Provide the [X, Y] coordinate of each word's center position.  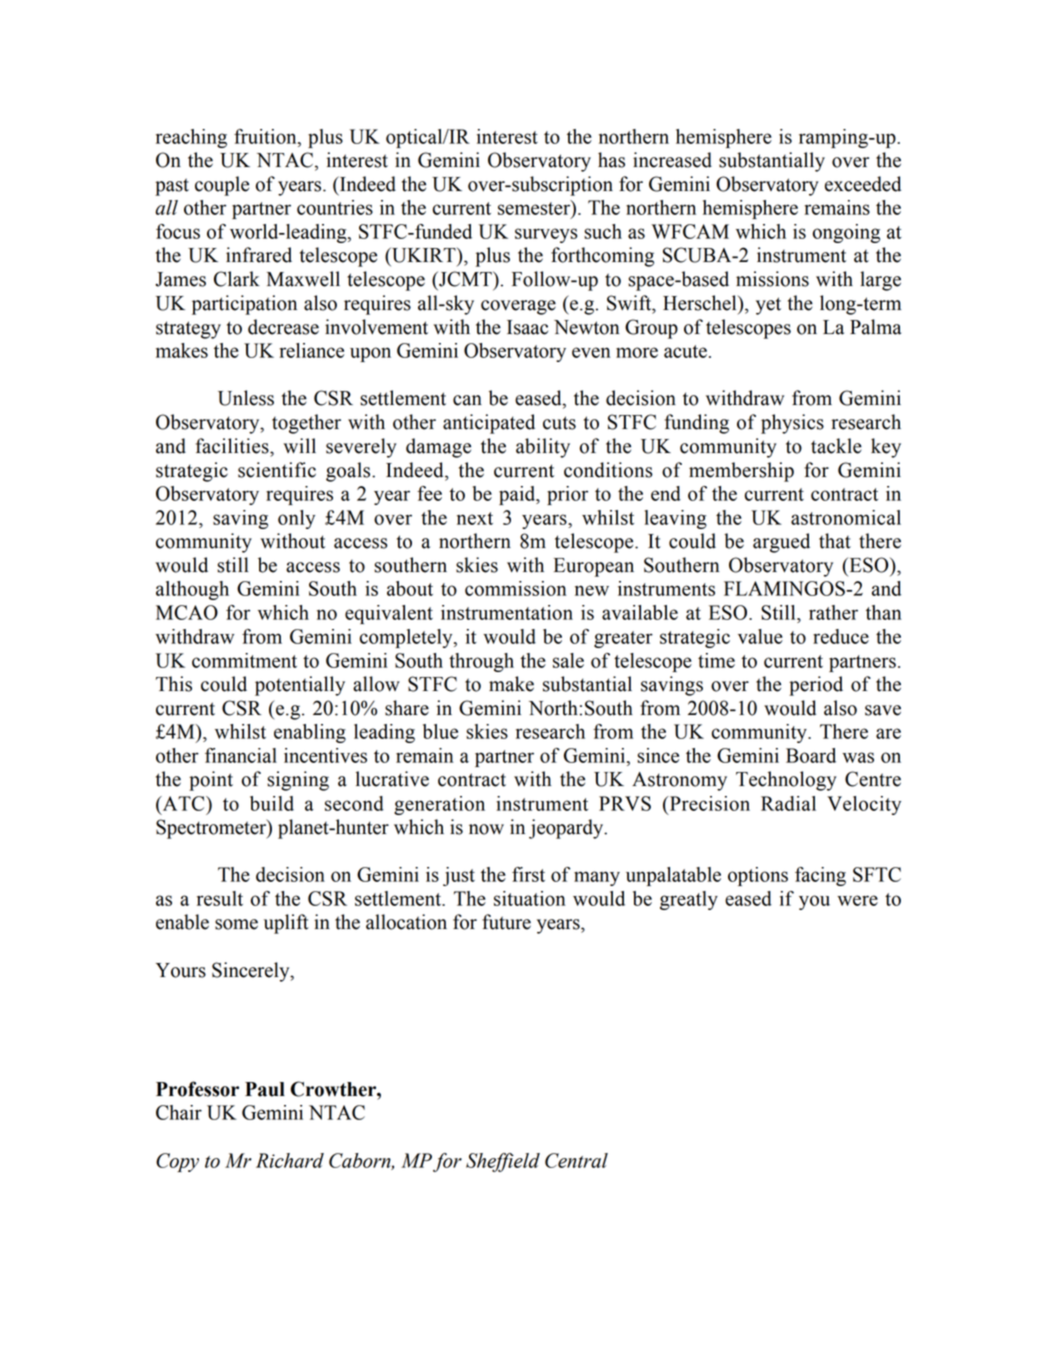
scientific [277, 470]
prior [567, 495]
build [272, 803]
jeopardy [567, 829]
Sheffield [503, 1162]
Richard [290, 1160]
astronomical [846, 517]
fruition [266, 136]
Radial [788, 803]
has [611, 160]
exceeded [863, 184]
